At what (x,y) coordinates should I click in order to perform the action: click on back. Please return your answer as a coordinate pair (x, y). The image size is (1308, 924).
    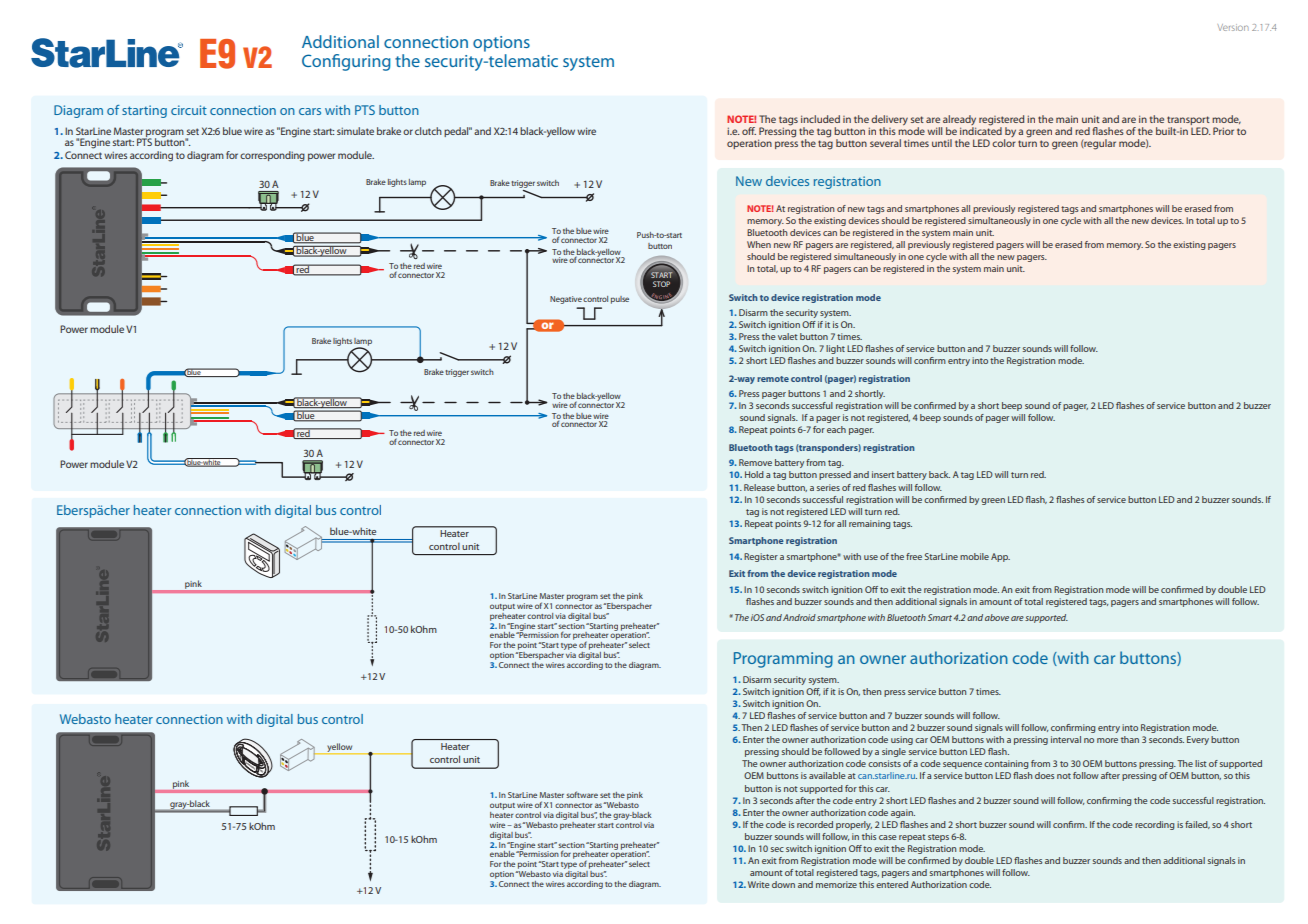
    Looking at the image, I should click on (939, 474).
